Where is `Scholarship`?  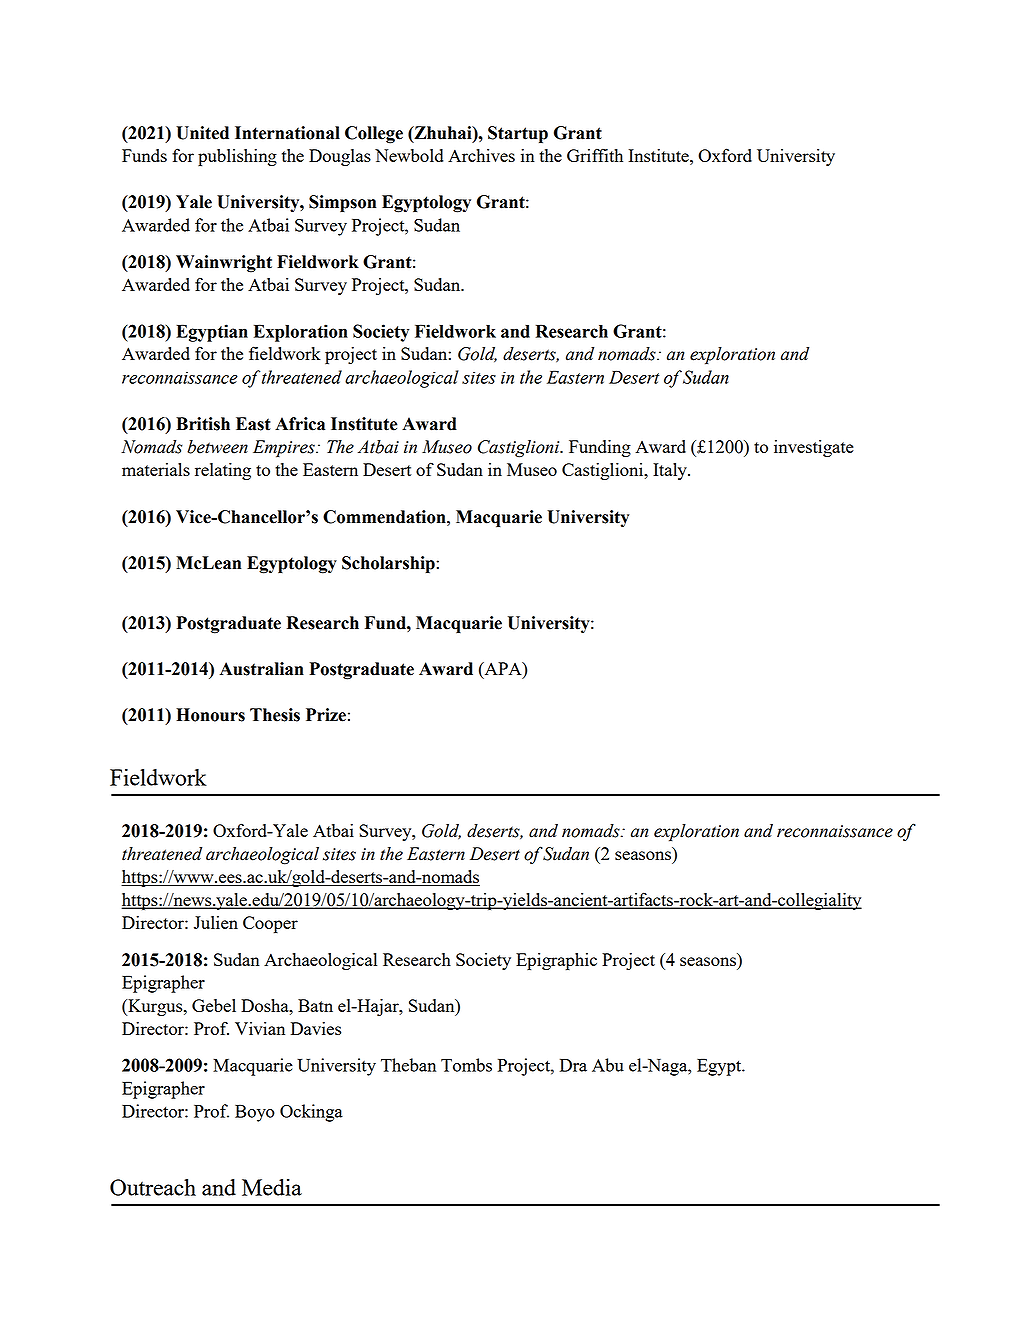 Scholarship is located at coordinates (389, 564).
